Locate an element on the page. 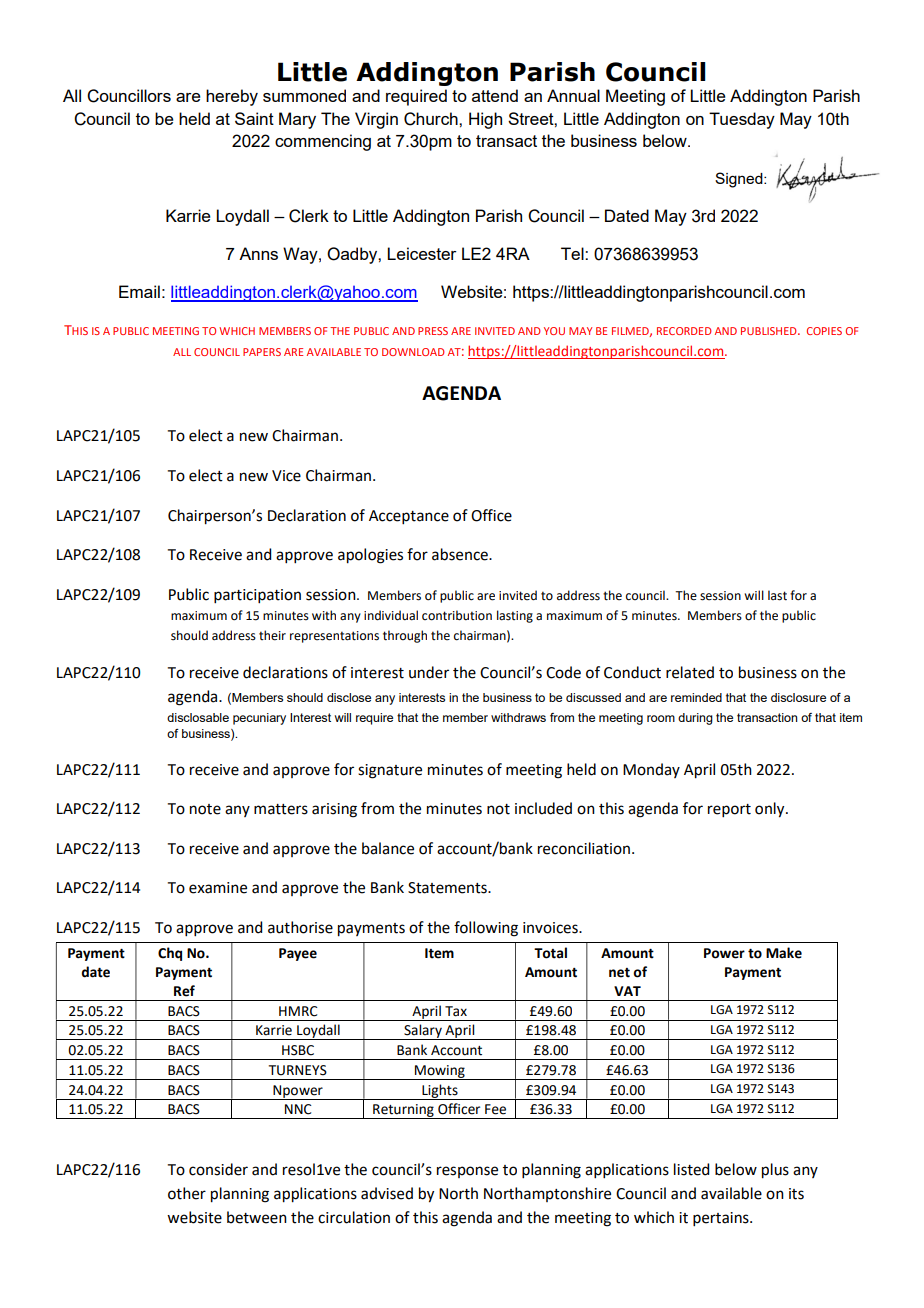 The image size is (924, 1308). Tuesday is located at coordinates (742, 120).
